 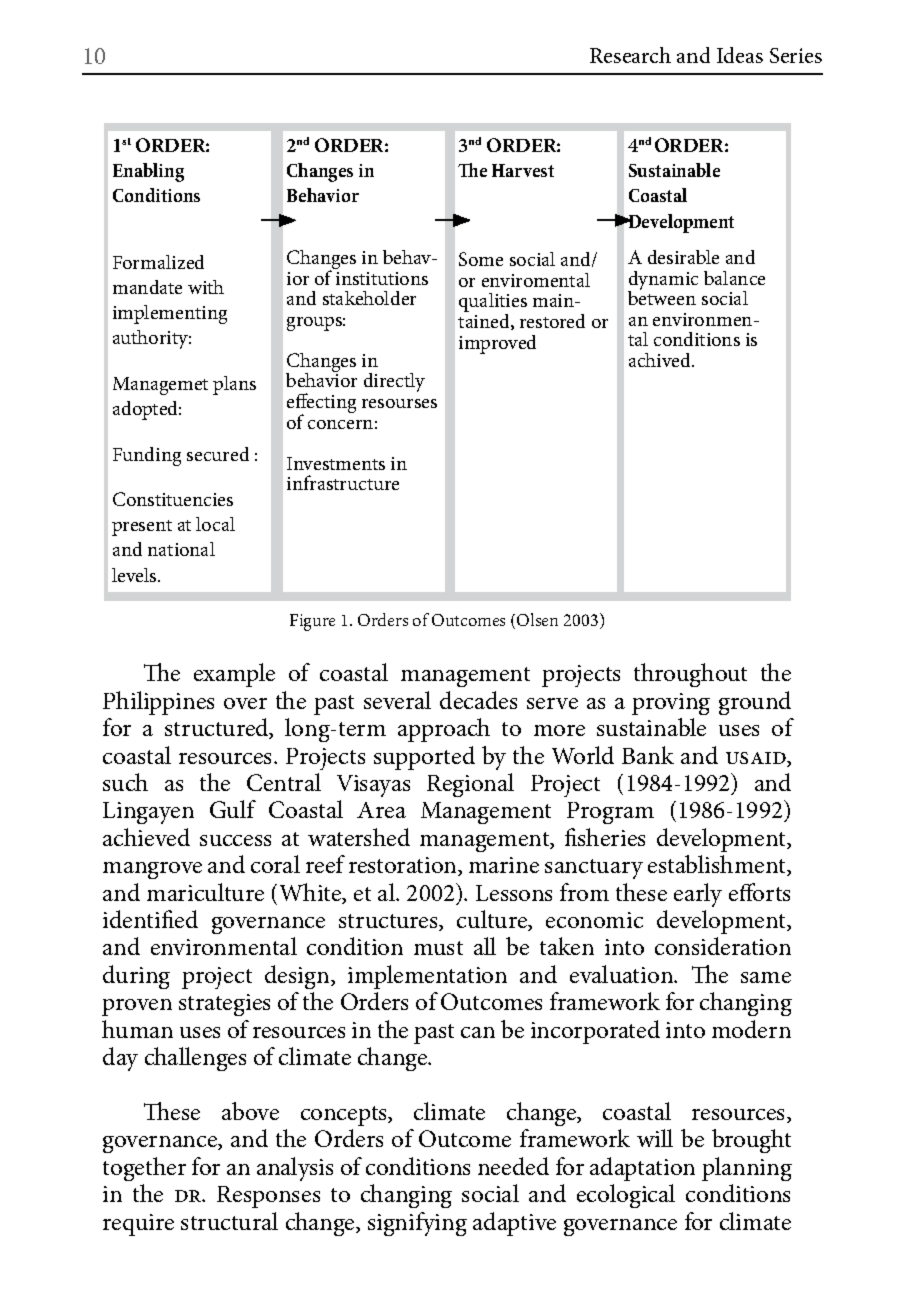 I want to click on planning, so click(x=747, y=1169).
